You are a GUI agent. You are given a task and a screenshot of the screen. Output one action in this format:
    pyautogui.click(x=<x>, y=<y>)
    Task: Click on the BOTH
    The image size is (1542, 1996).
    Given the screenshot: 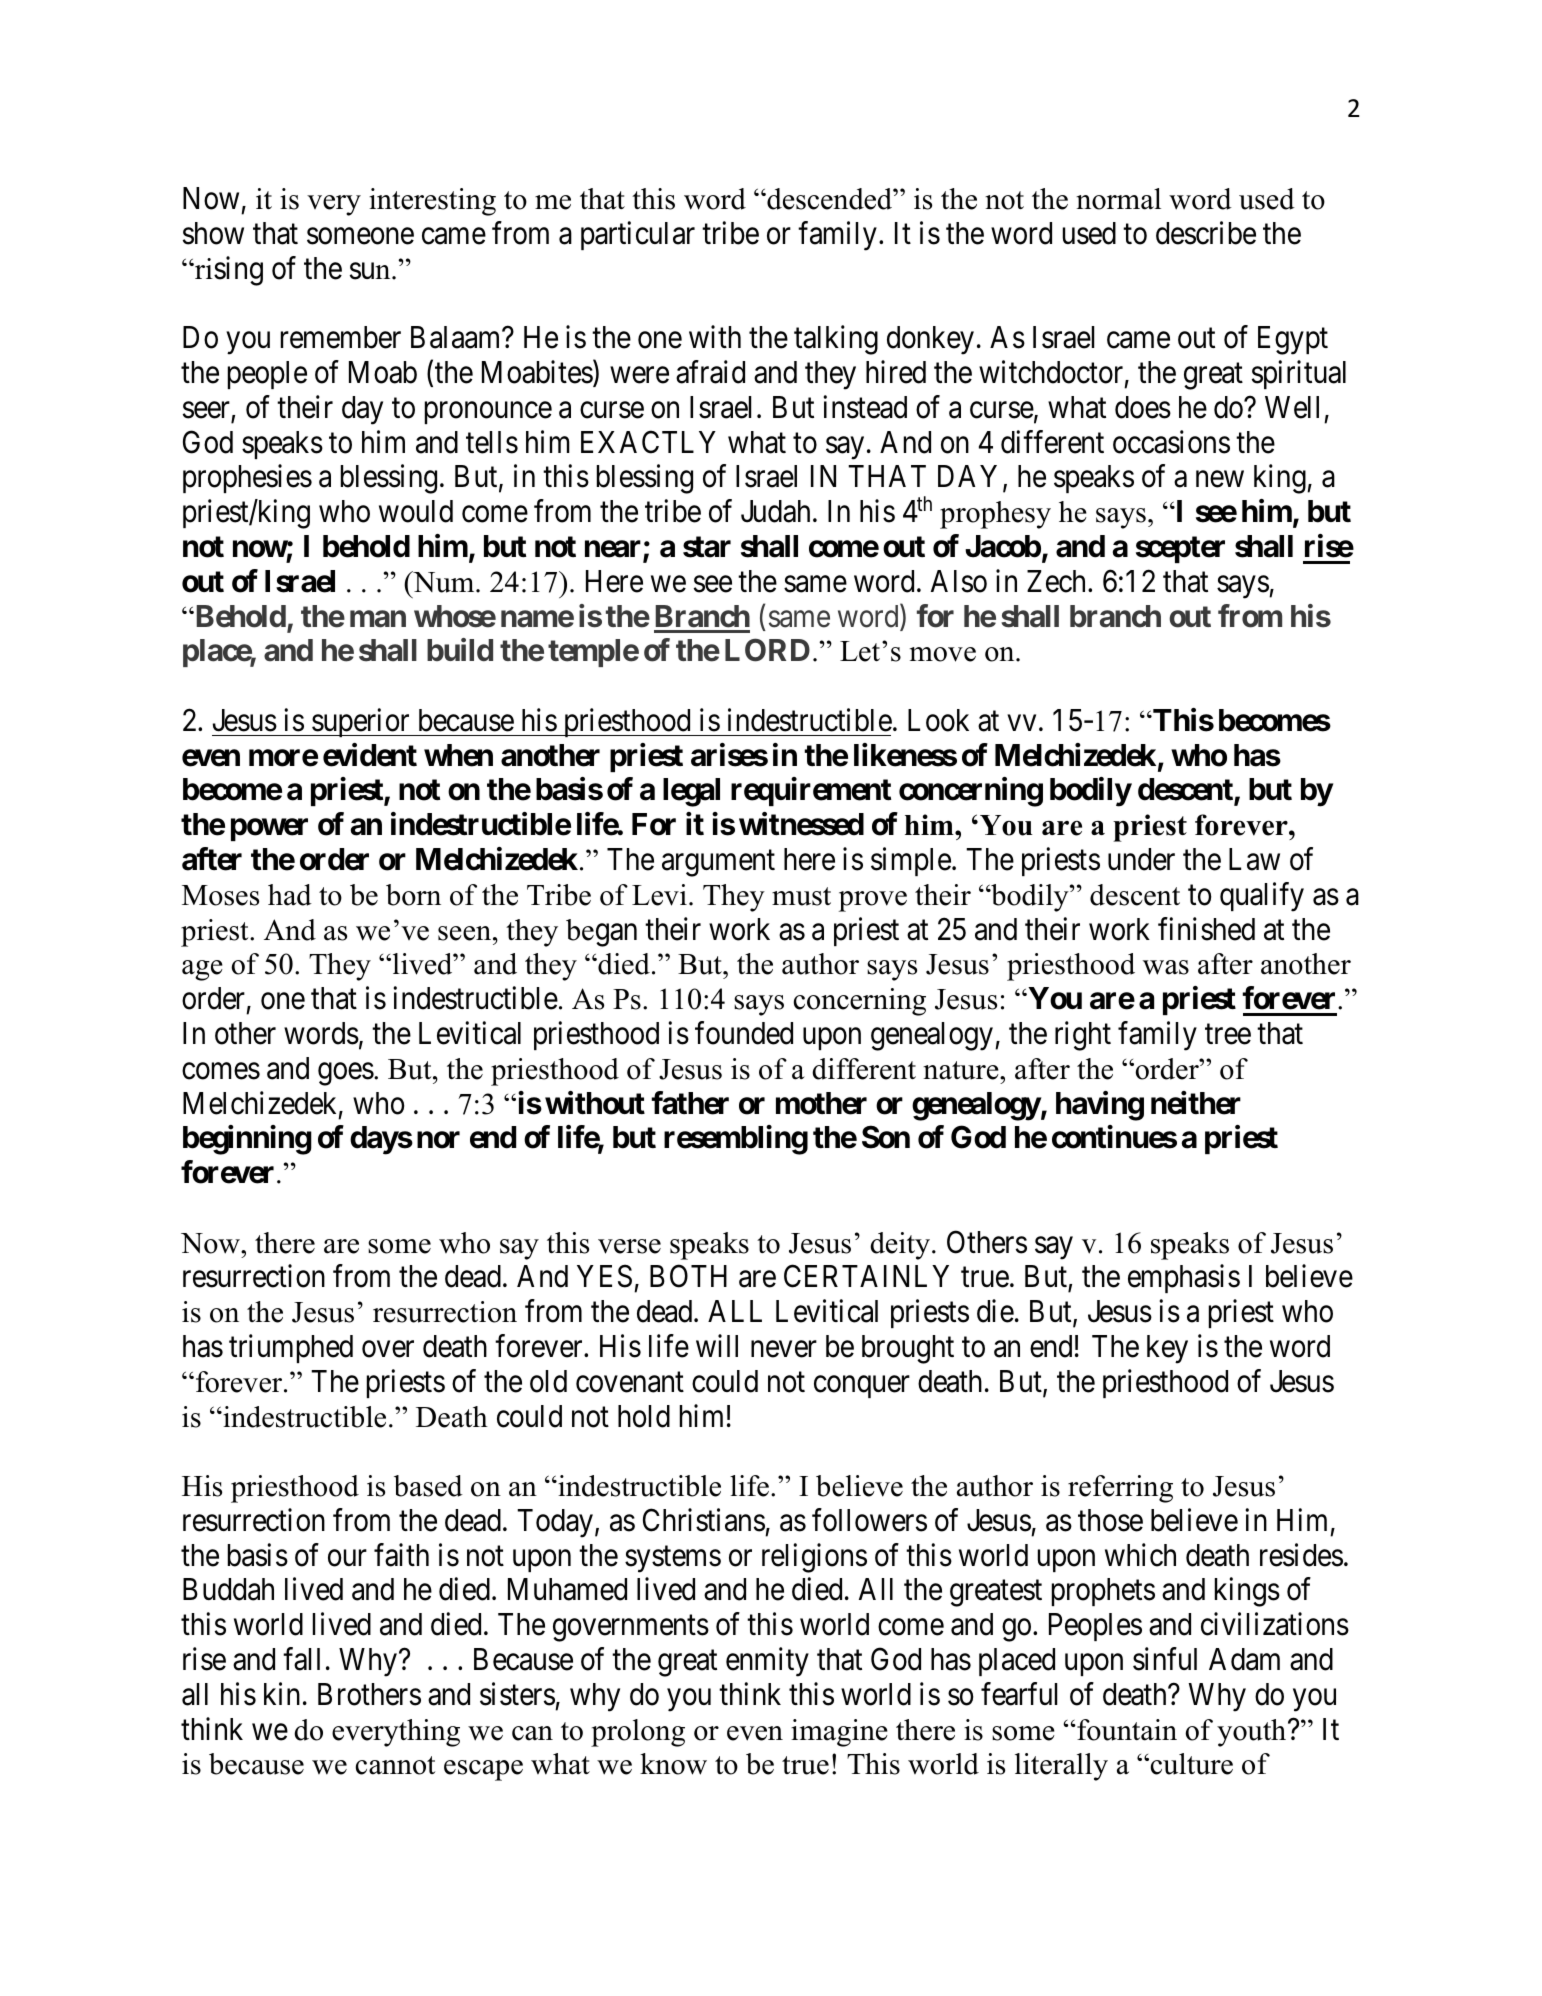 What is the action you would take?
    pyautogui.click(x=688, y=1276)
